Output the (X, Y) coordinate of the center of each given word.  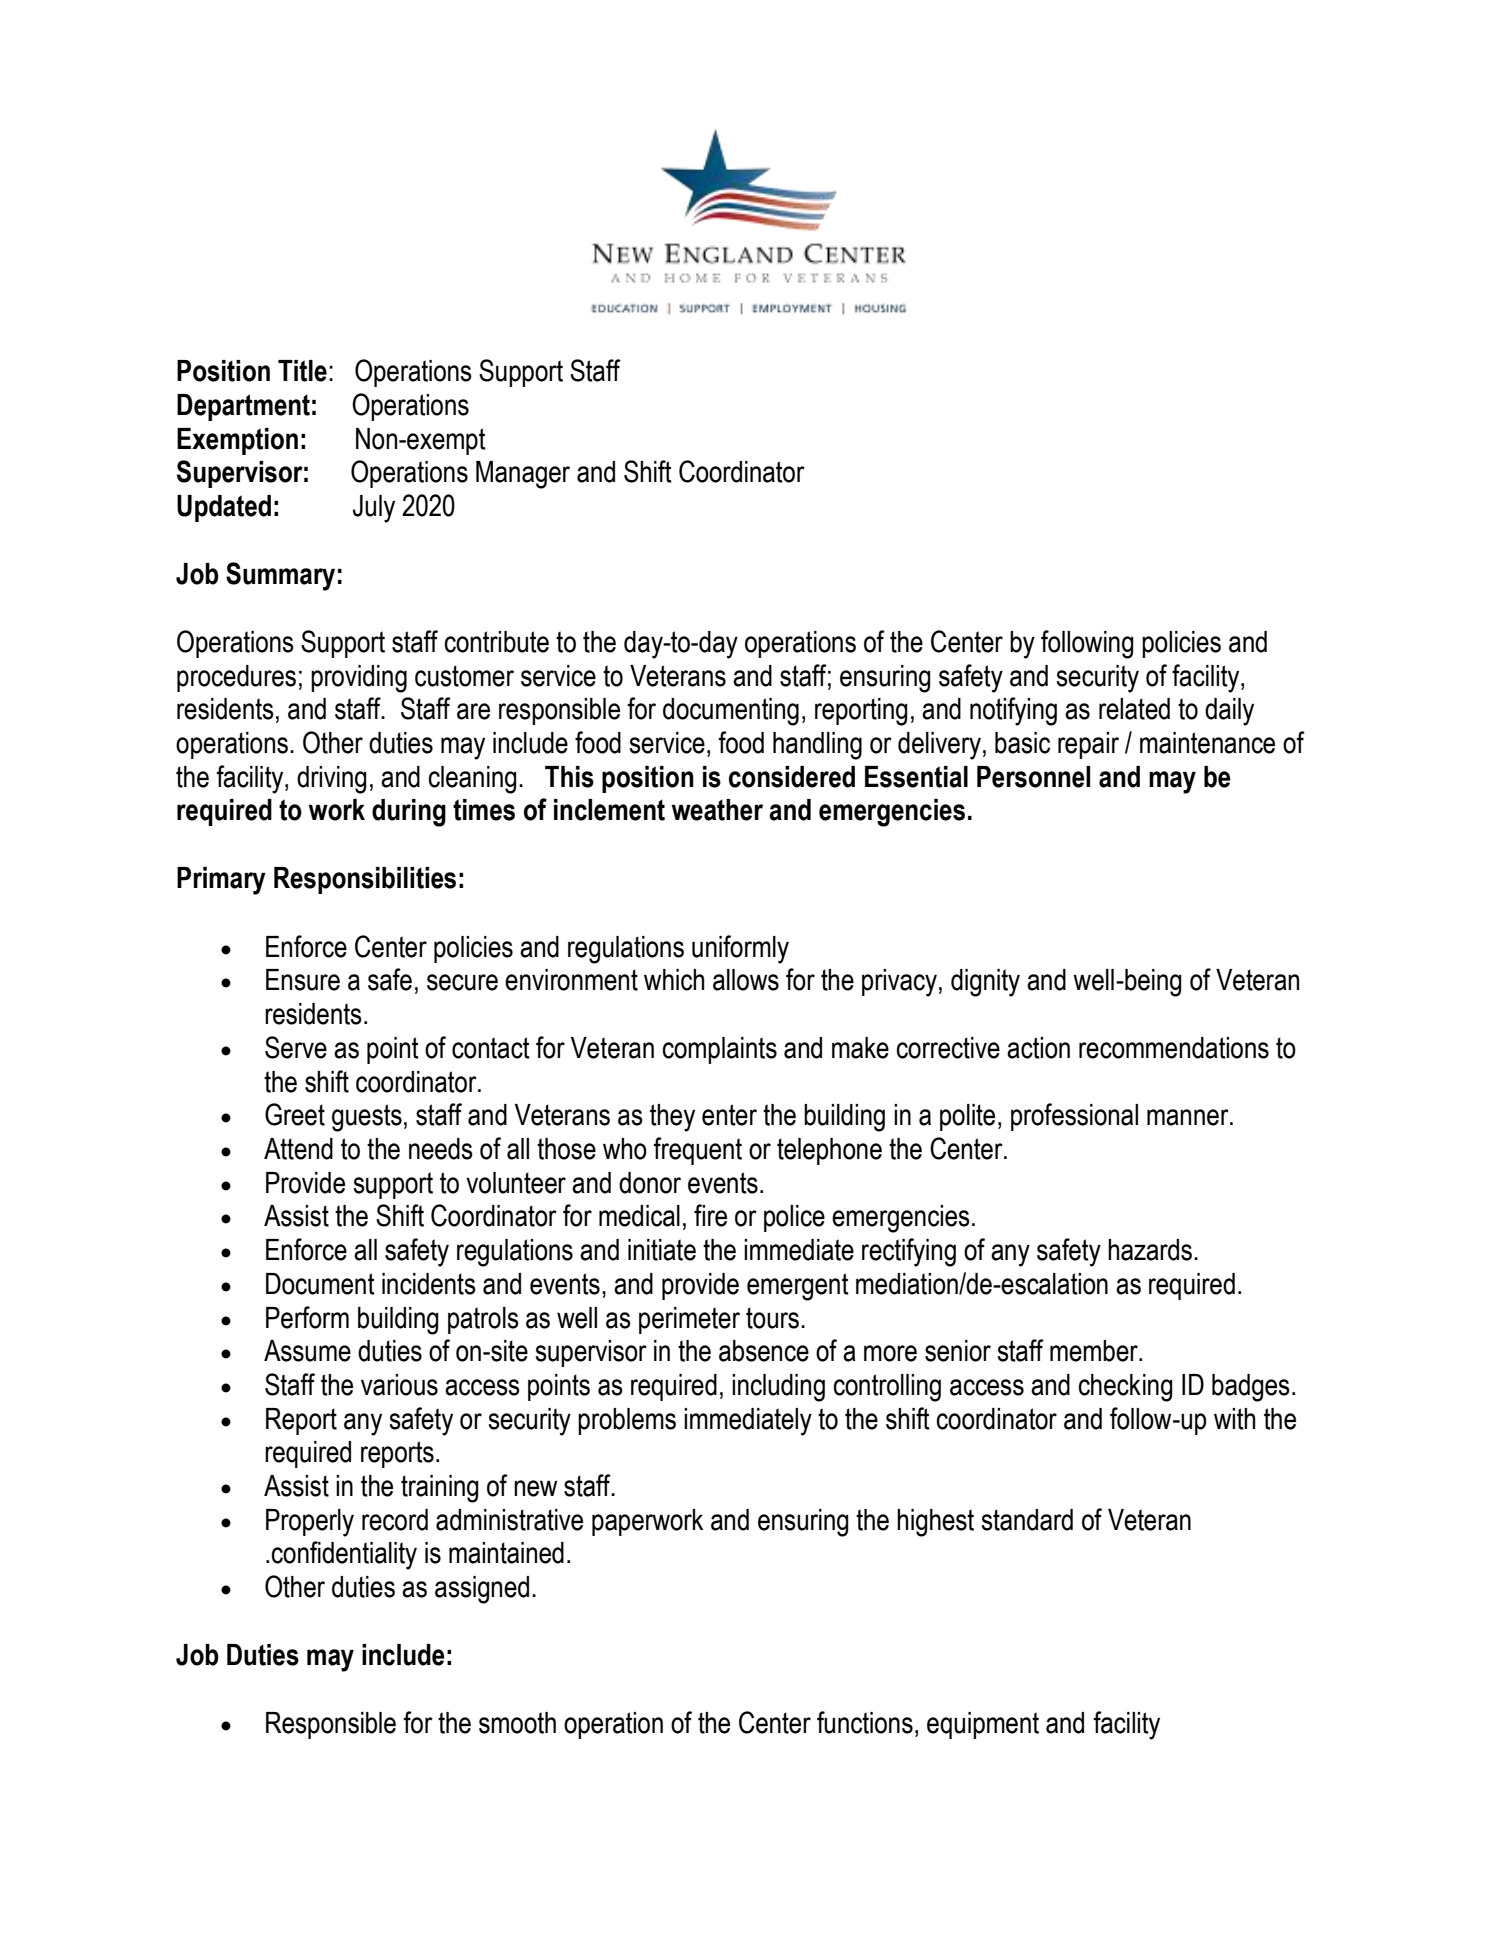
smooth (517, 1723)
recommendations (1174, 1048)
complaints (720, 1050)
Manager (523, 475)
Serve (296, 1047)
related (1134, 709)
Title (302, 371)
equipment (983, 1725)
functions (865, 1722)
